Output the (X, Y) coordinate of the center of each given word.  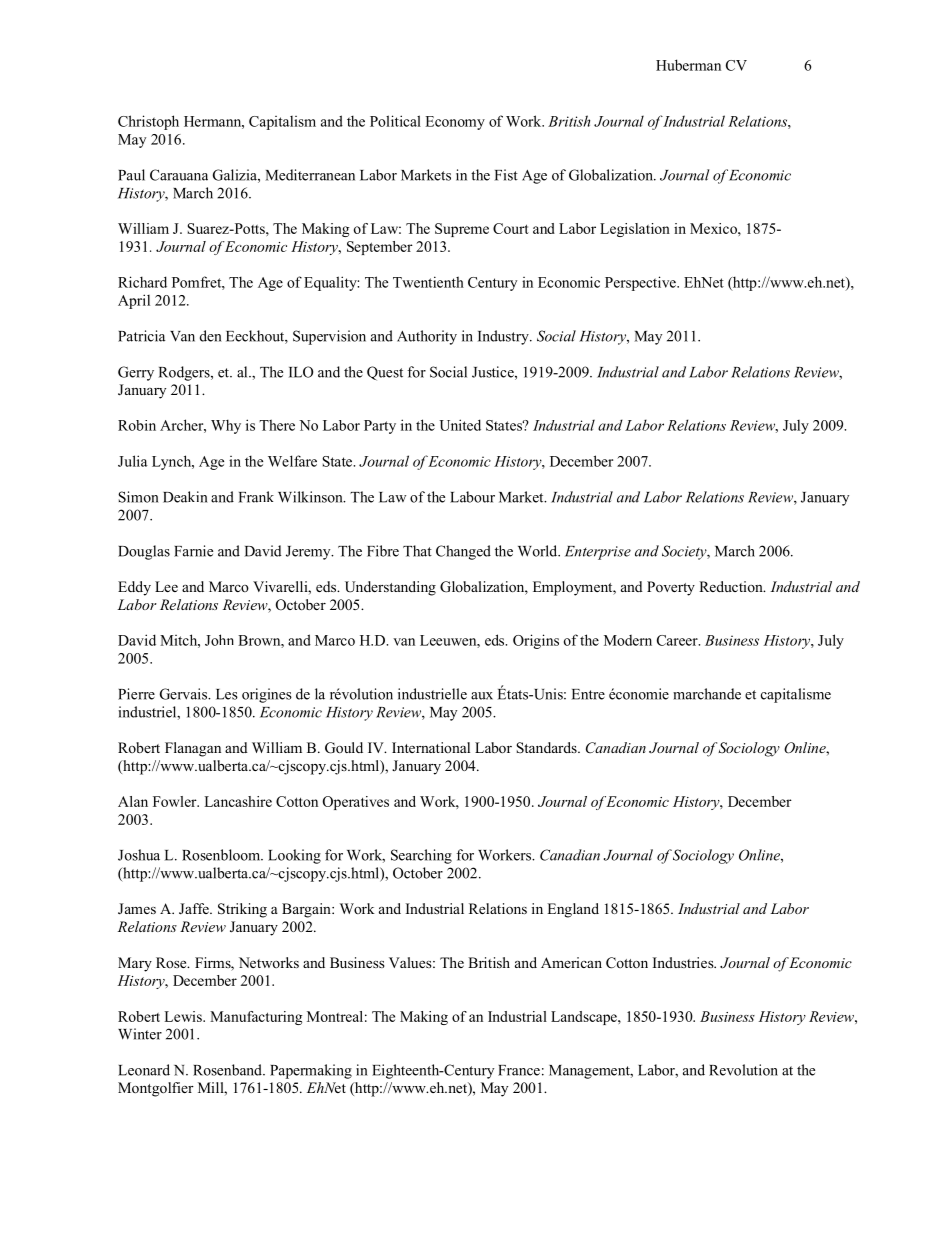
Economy (455, 123)
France (519, 1070)
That (417, 551)
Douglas (144, 552)
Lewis (184, 1016)
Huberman (688, 65)
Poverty (671, 588)
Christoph (148, 122)
